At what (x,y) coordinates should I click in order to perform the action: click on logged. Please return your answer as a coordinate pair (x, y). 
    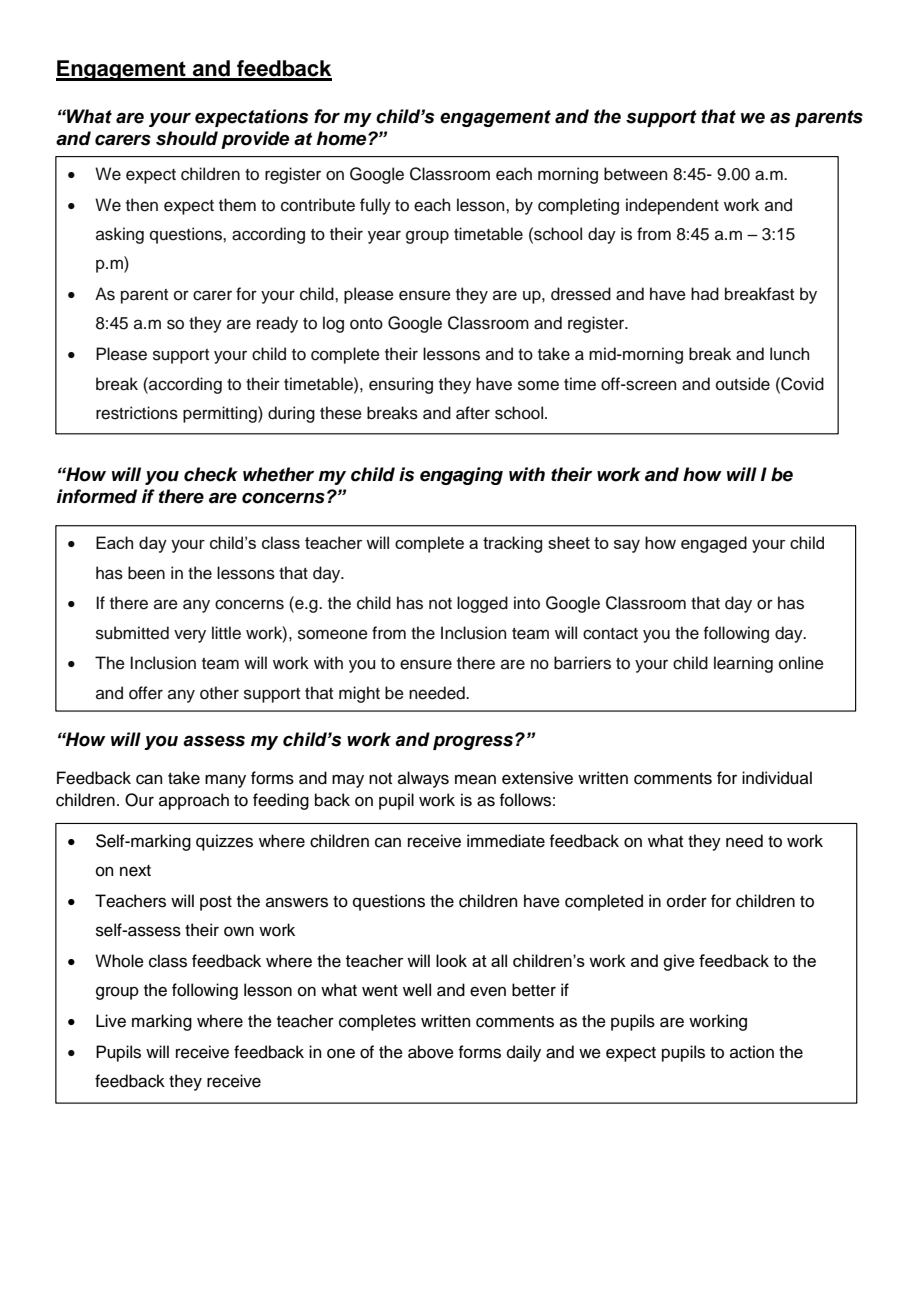
    Looking at the image, I should click on (482, 604).
